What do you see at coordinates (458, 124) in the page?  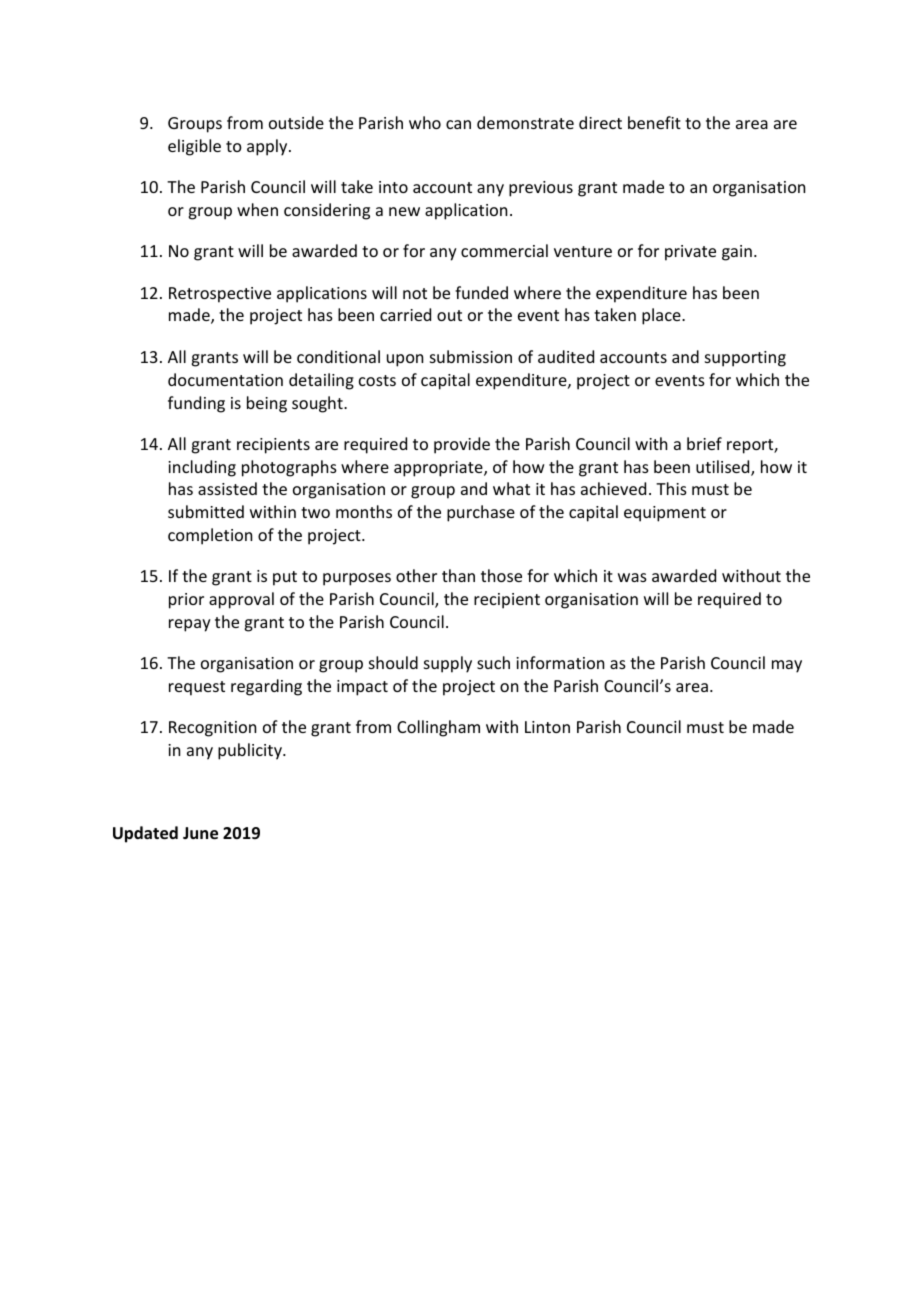 I see `can` at bounding box center [458, 124].
